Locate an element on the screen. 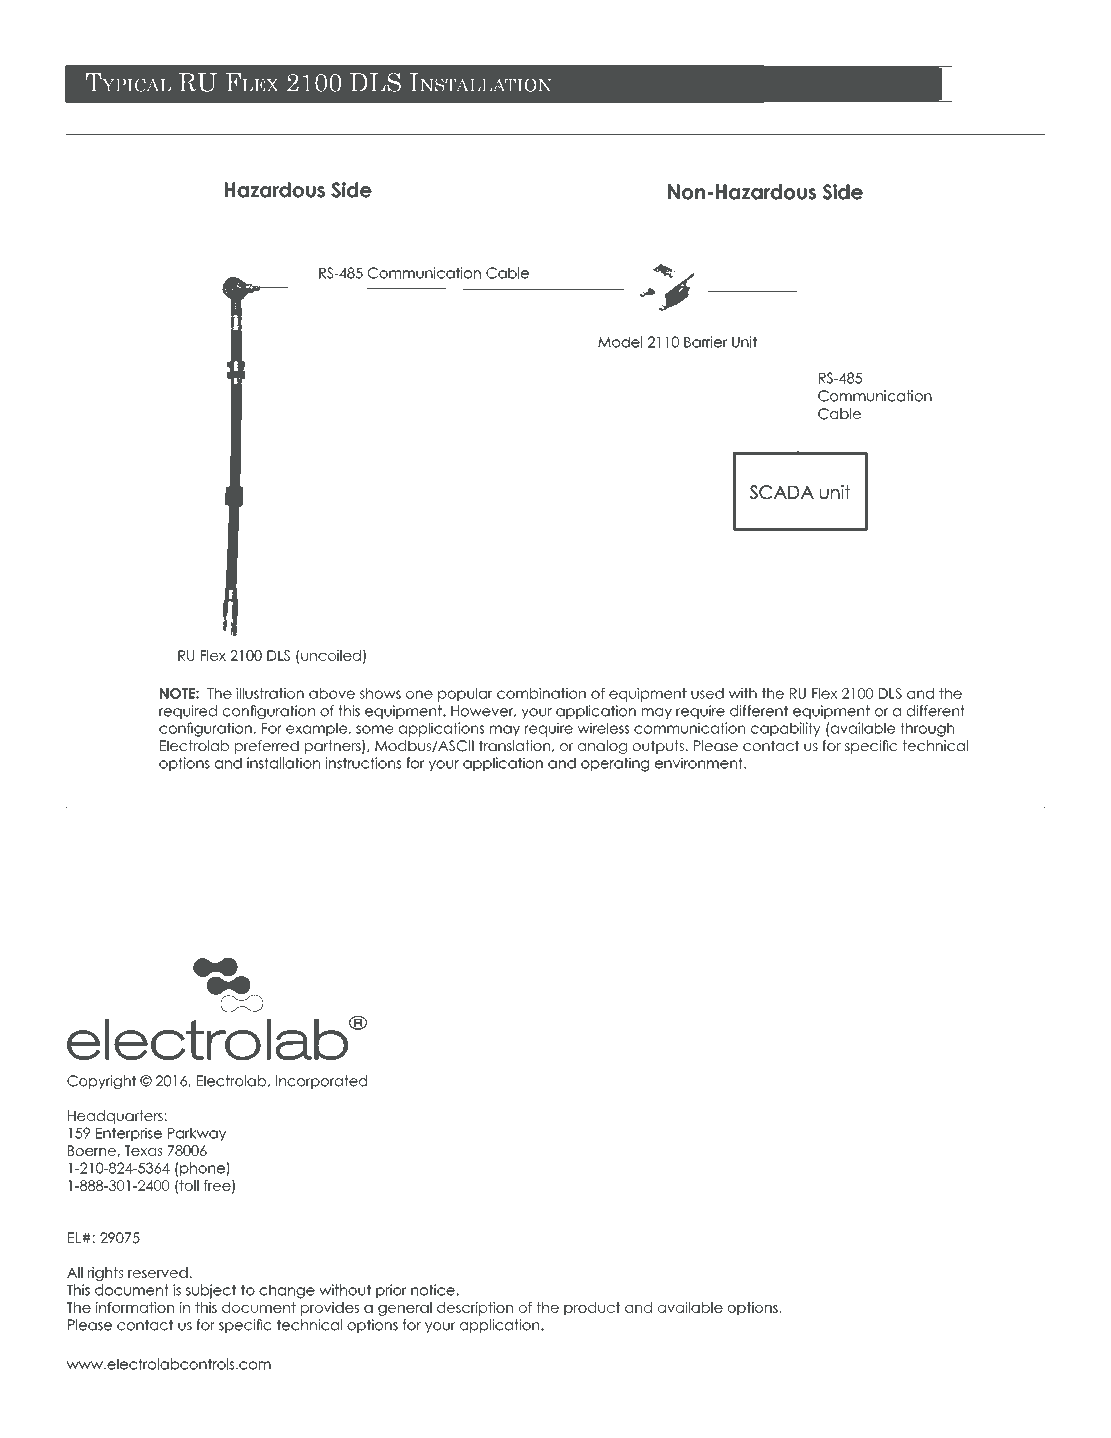 The width and height of the screenshot is (1111, 1438). description is located at coordinates (475, 1309).
